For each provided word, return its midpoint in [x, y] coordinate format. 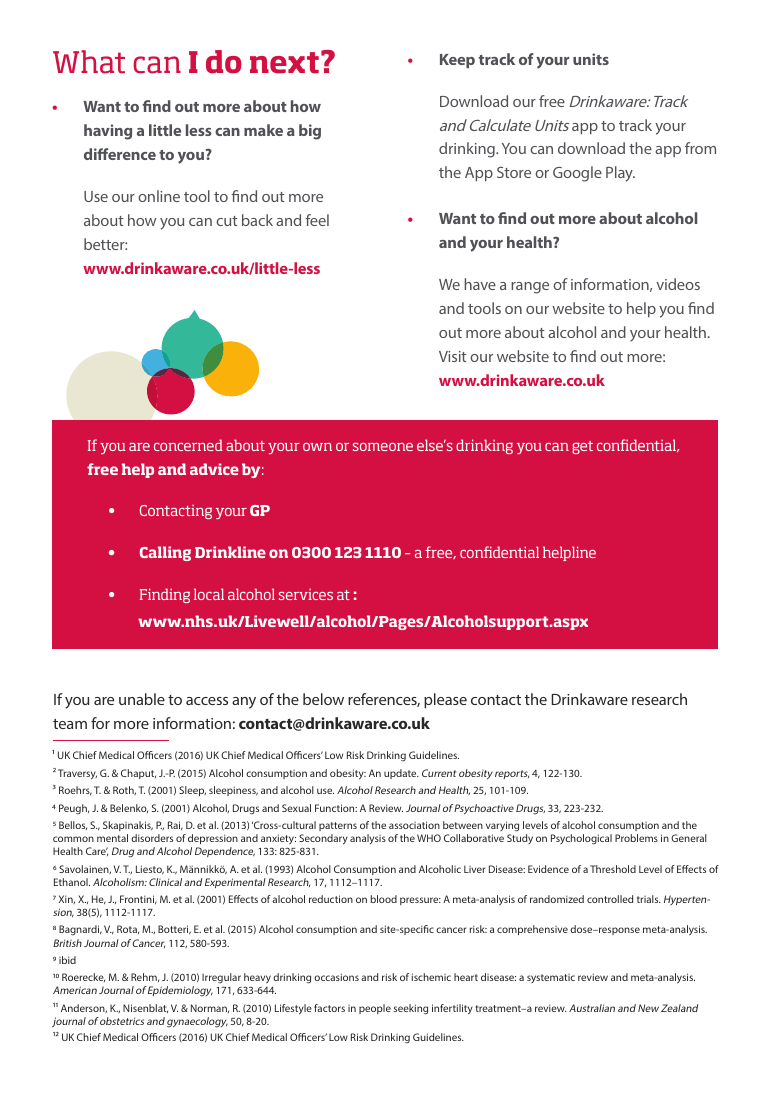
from [700, 148]
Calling [165, 553]
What [89, 62]
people [375, 1009]
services [306, 594]
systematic [551, 978]
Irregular [221, 978]
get [582, 447]
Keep [457, 61]
